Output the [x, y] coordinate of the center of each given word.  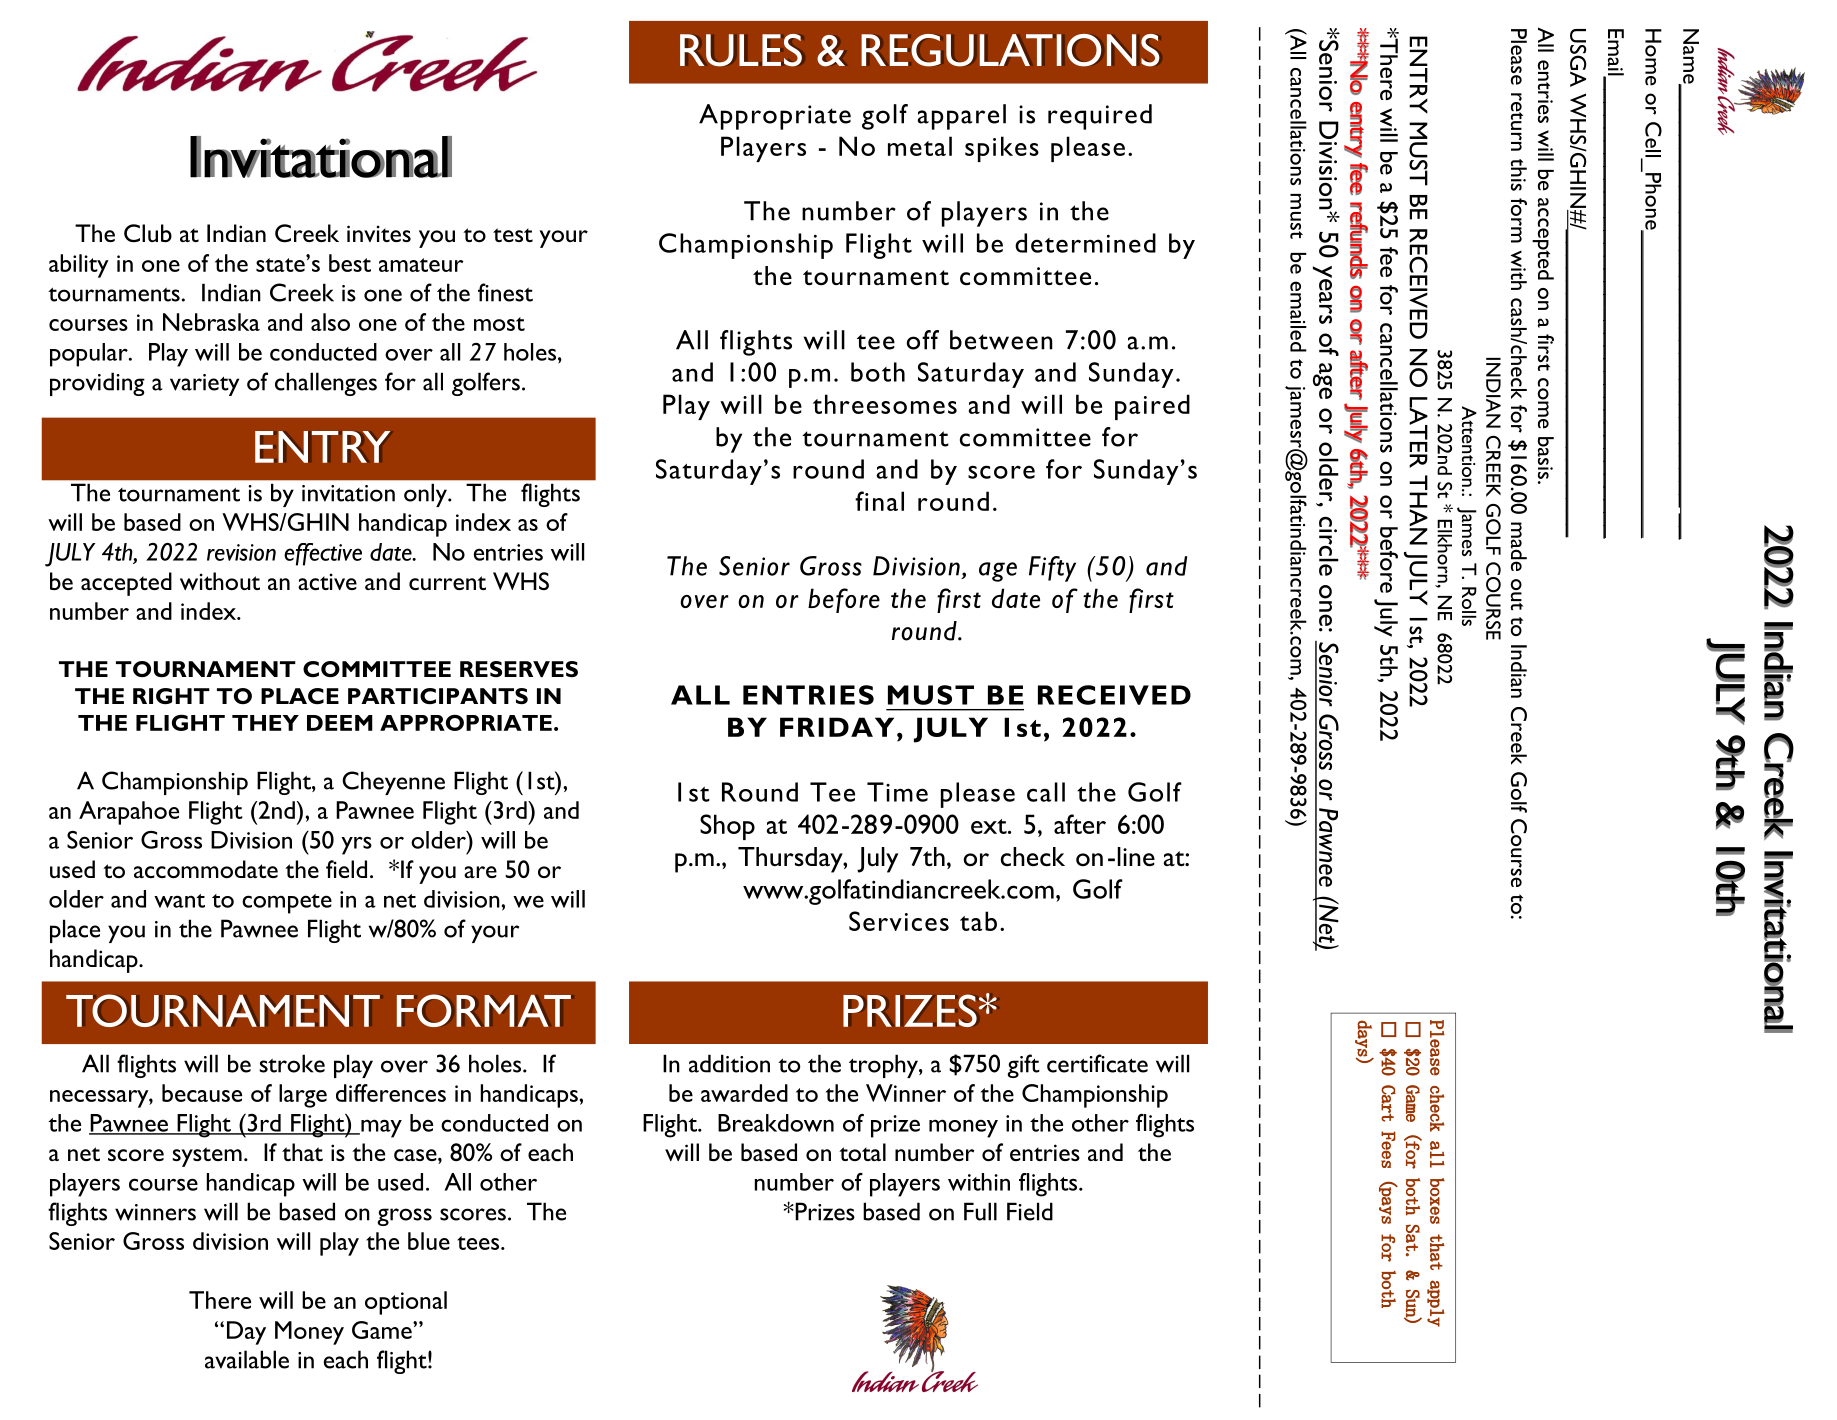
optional [406, 1303]
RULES [741, 50]
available [247, 1359]
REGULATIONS [1010, 50]
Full [980, 1211]
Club [148, 233]
